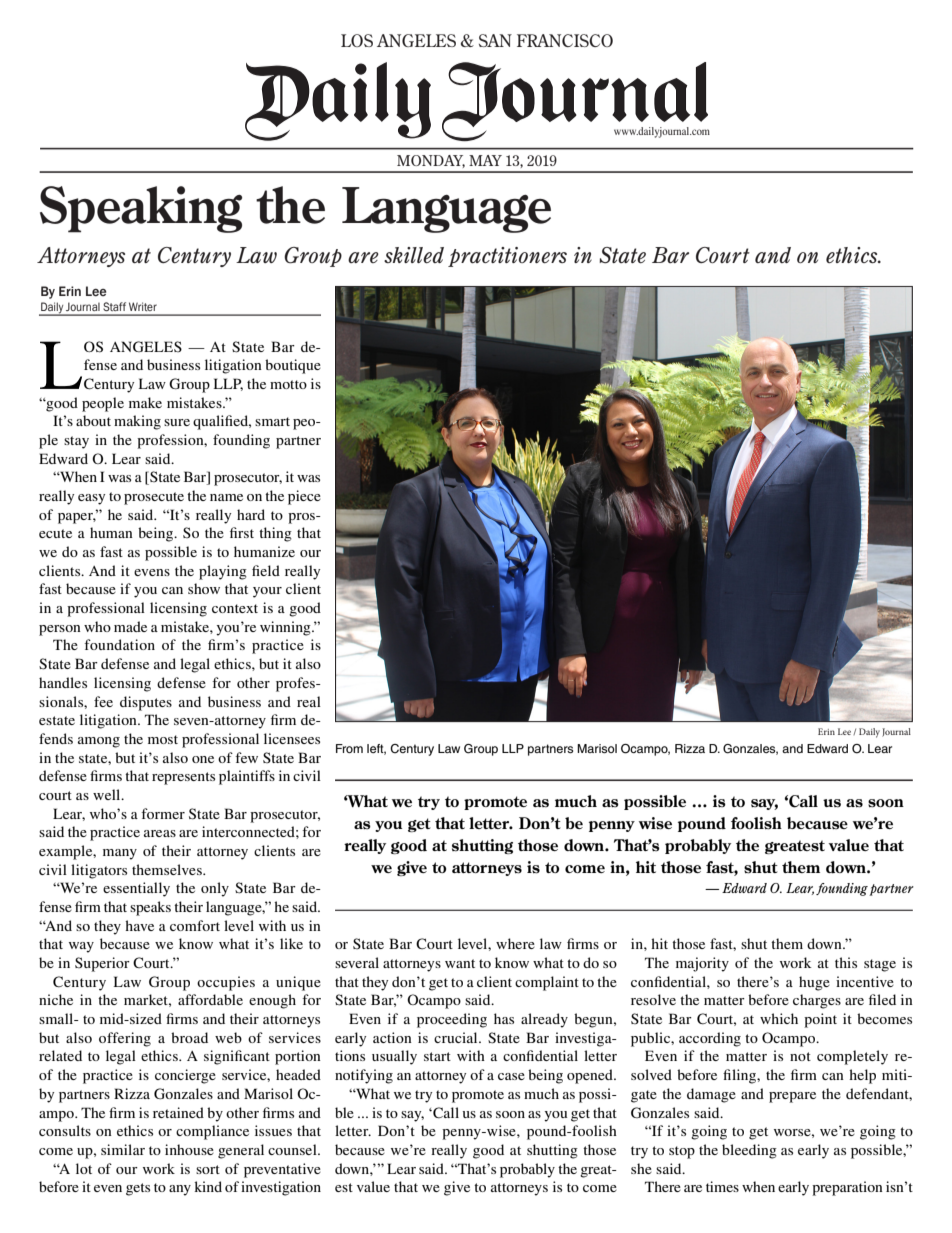  I want to click on From, so click(349, 748).
